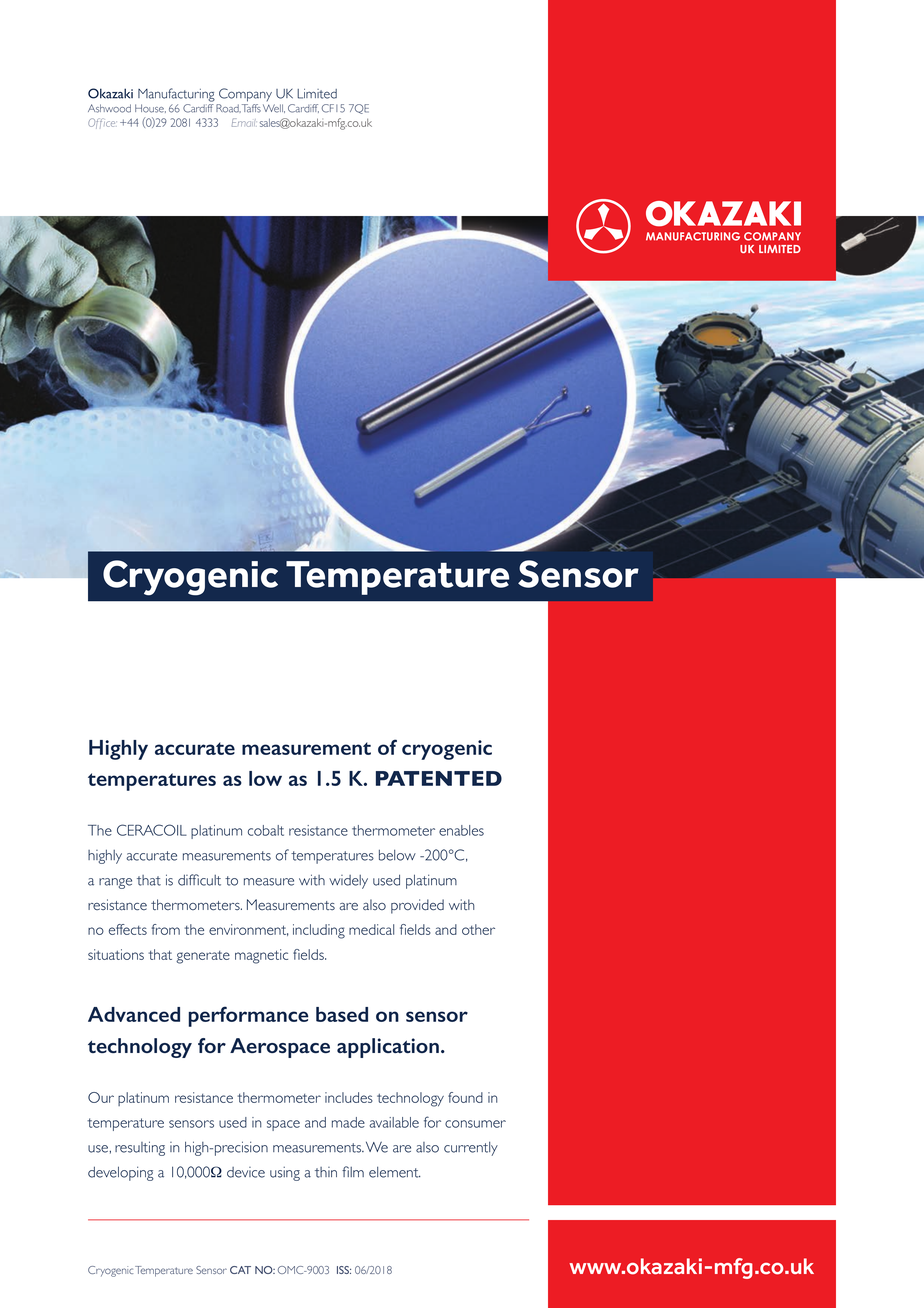  I want to click on Limited, so click(317, 94).
